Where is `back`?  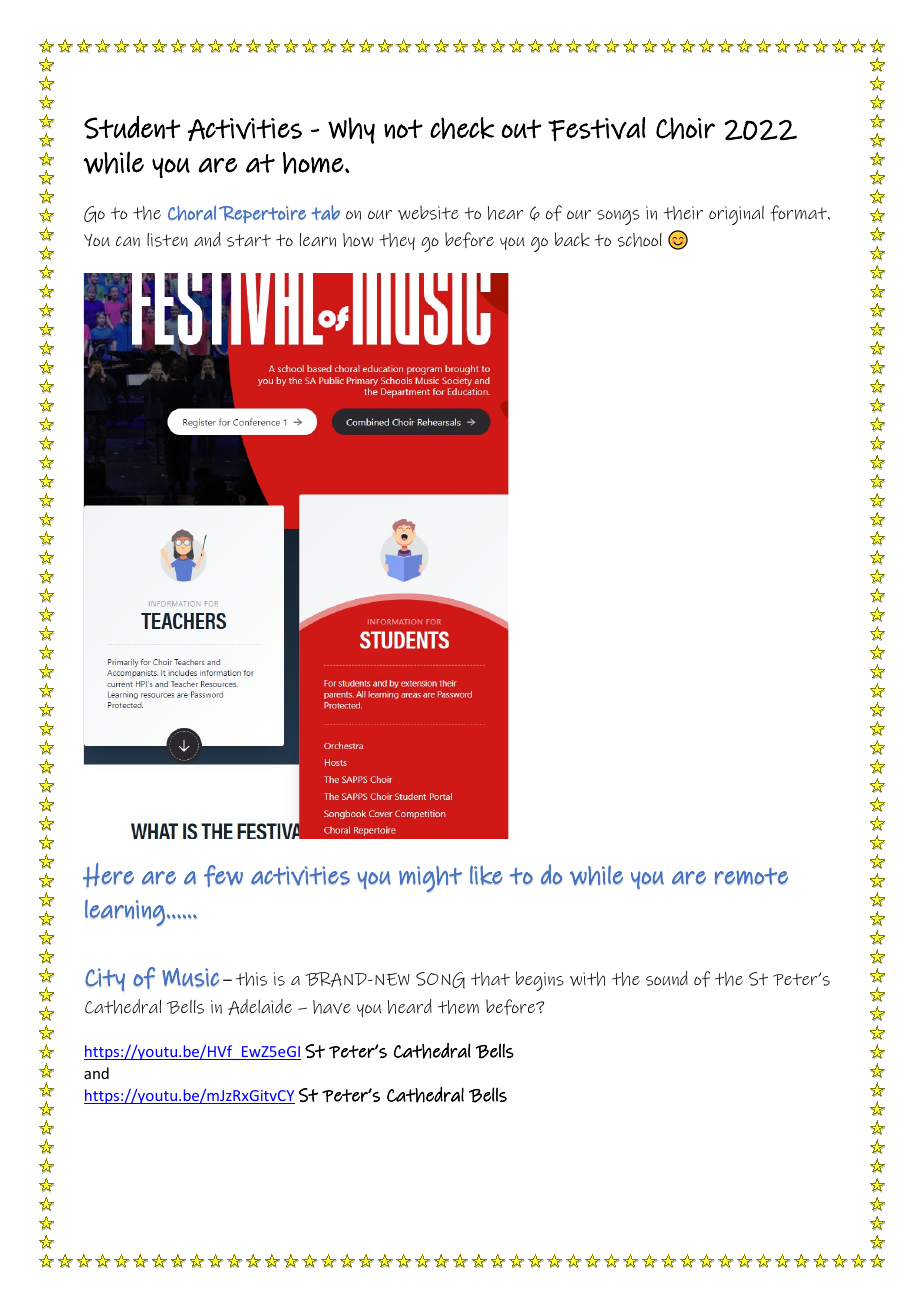 back is located at coordinates (572, 239).
